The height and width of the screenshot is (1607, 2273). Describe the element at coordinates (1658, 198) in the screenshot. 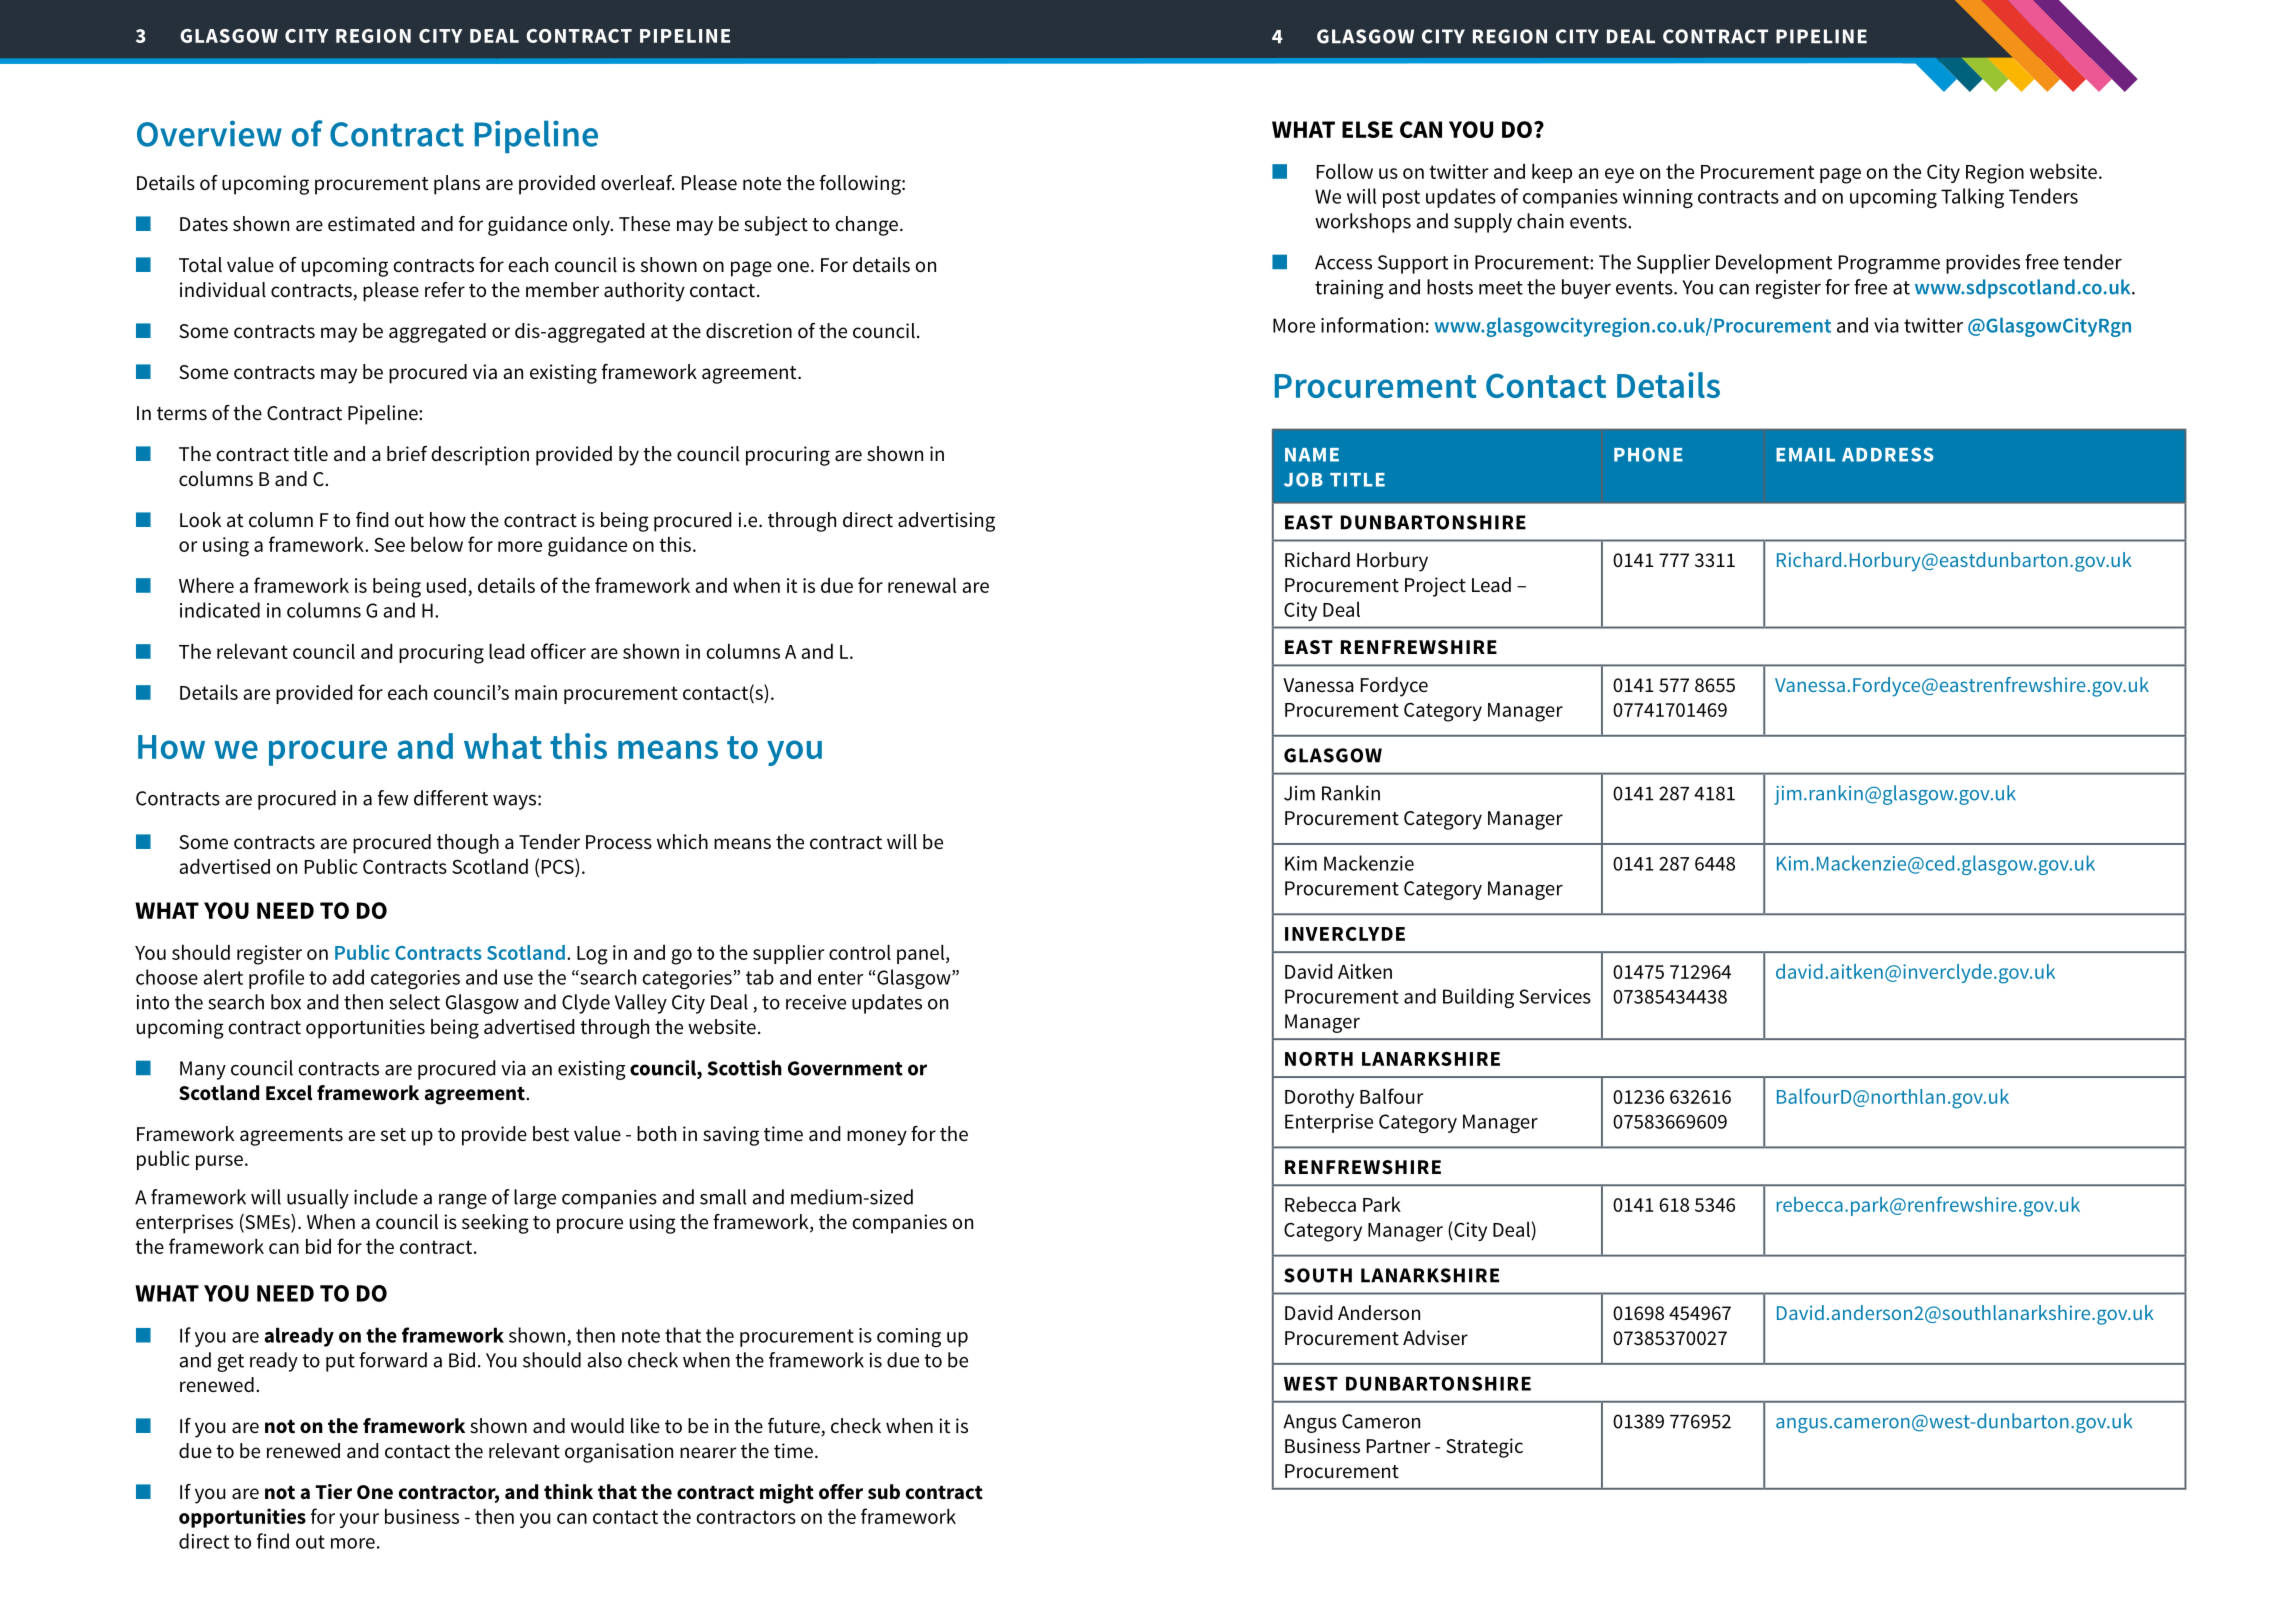

I see `winning` at that location.
